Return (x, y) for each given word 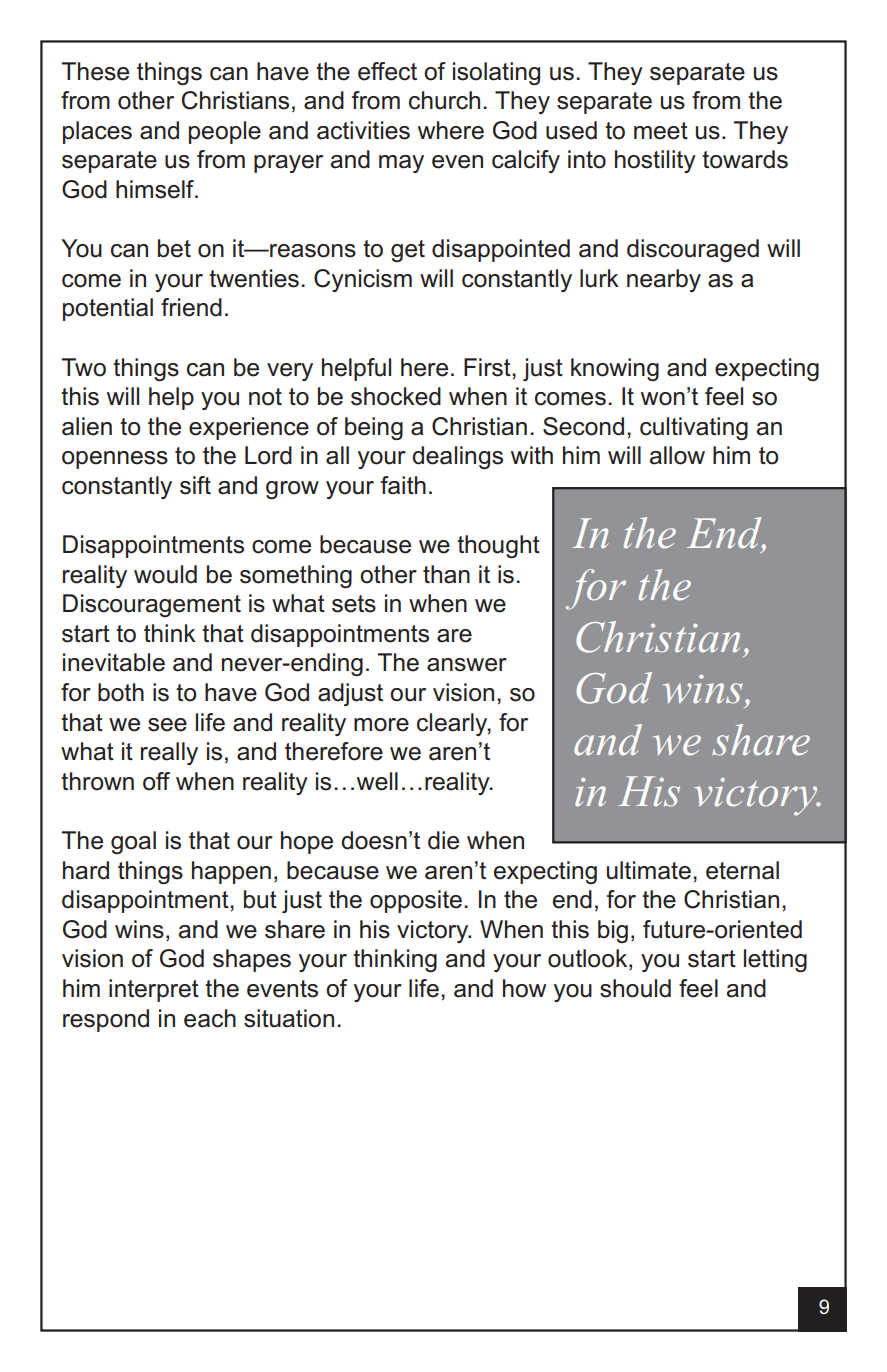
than (446, 574)
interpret (154, 990)
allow (677, 455)
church (444, 100)
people (225, 132)
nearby (664, 280)
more (381, 725)
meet (661, 131)
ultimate (649, 870)
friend (191, 307)
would (165, 574)
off (156, 781)
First (488, 367)
